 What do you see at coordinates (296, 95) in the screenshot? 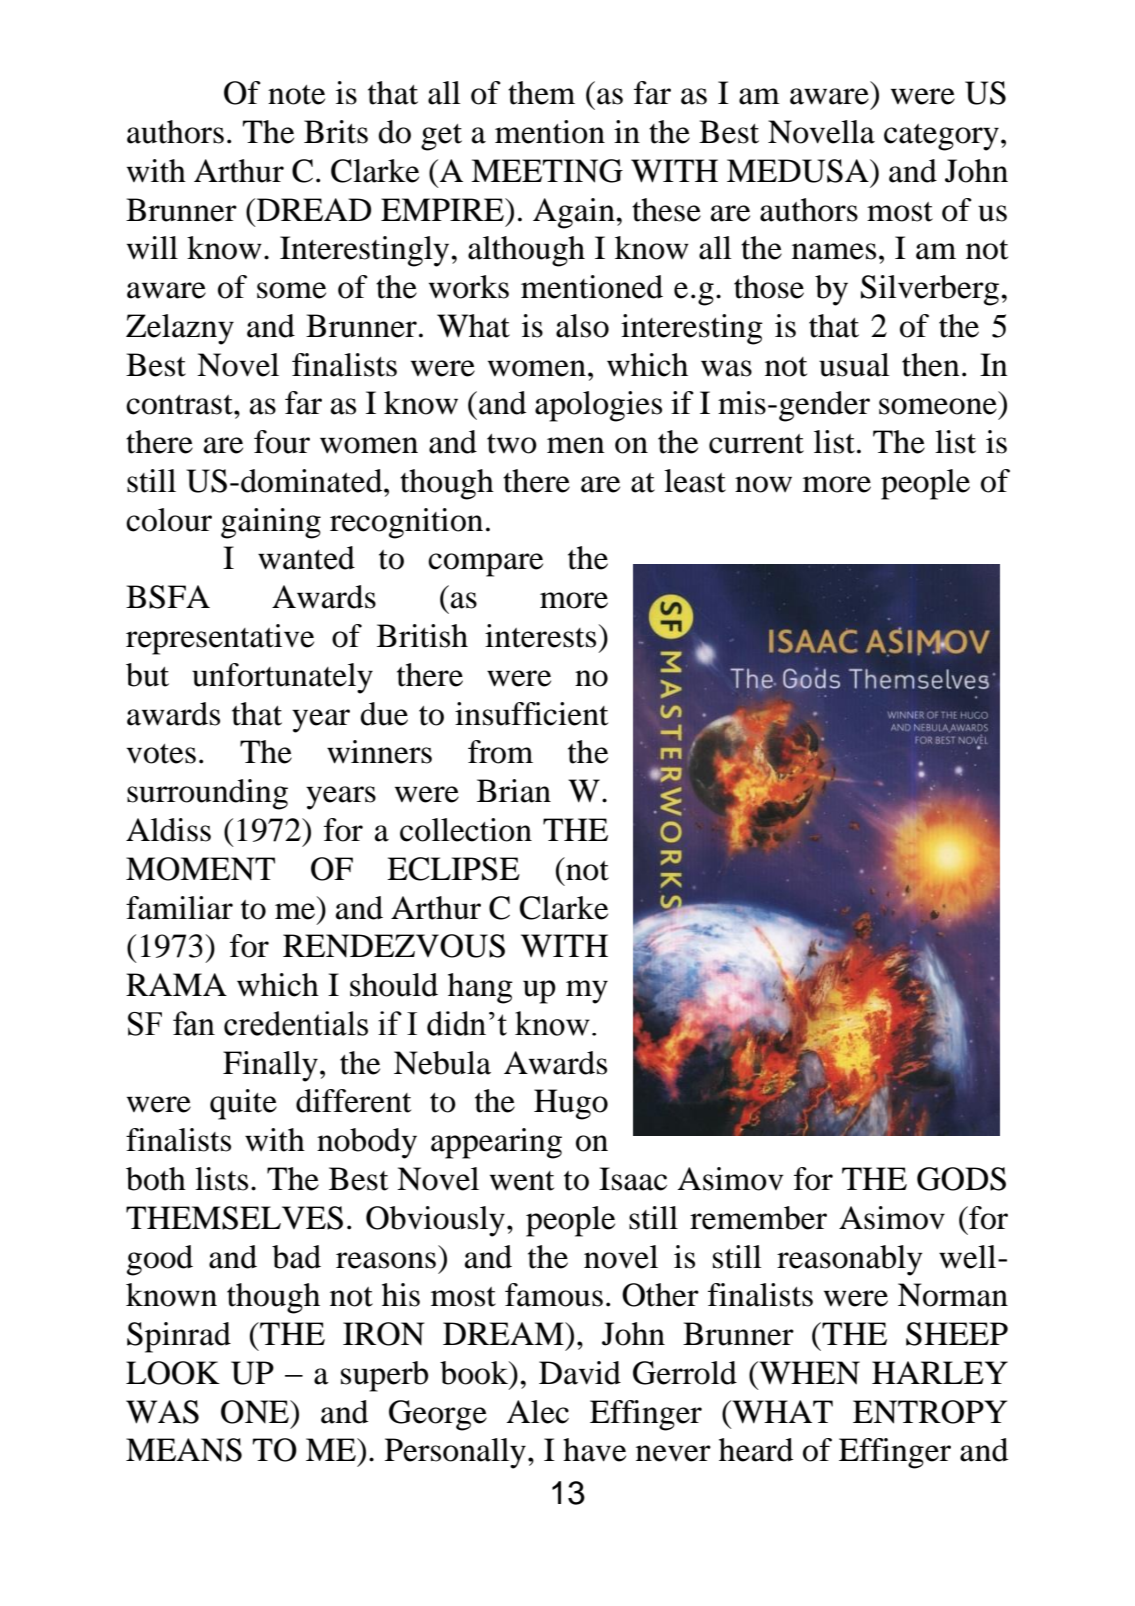
I see `note` at bounding box center [296, 95].
